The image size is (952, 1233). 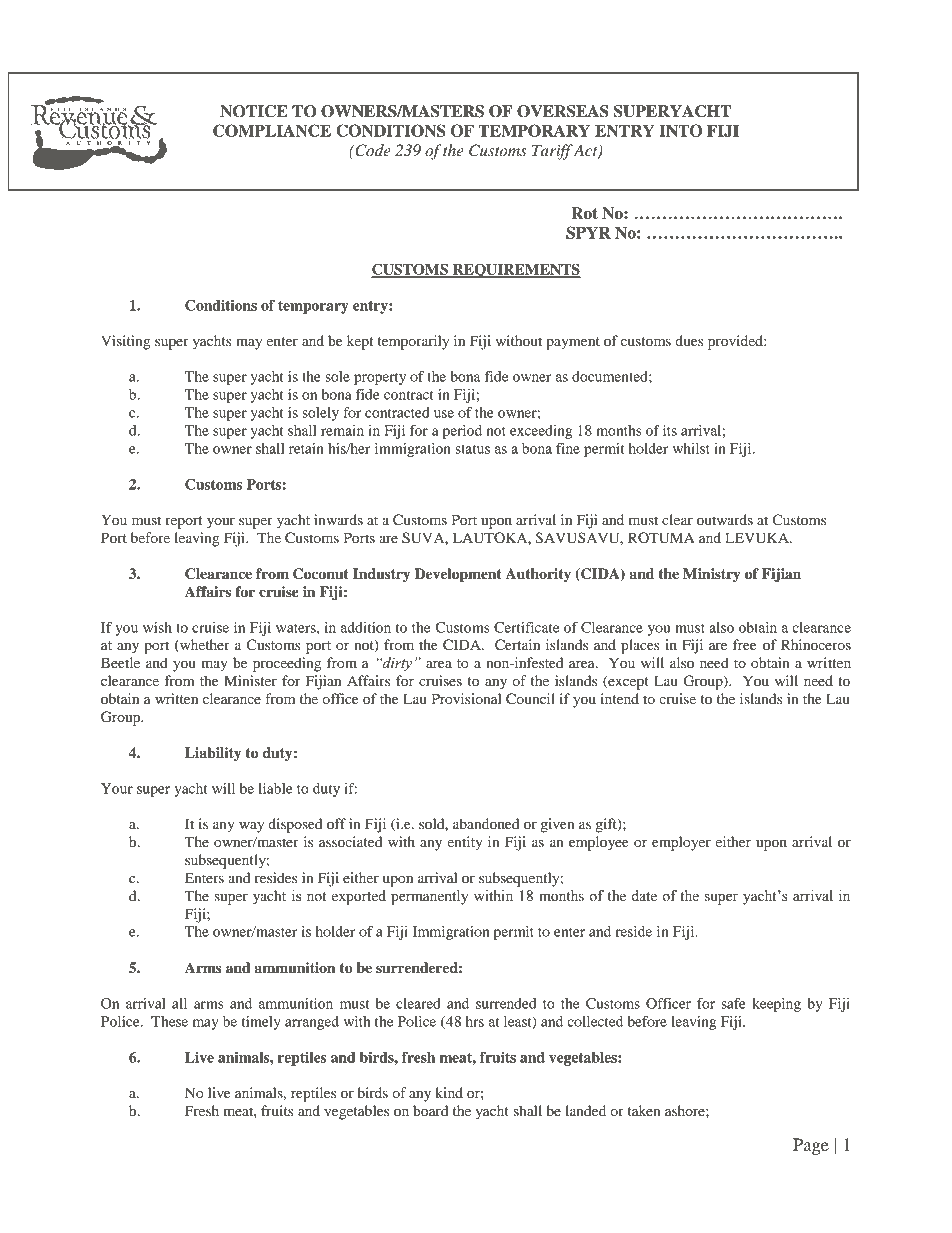 What do you see at coordinates (449, 1092) in the document?
I see `kind` at bounding box center [449, 1092].
